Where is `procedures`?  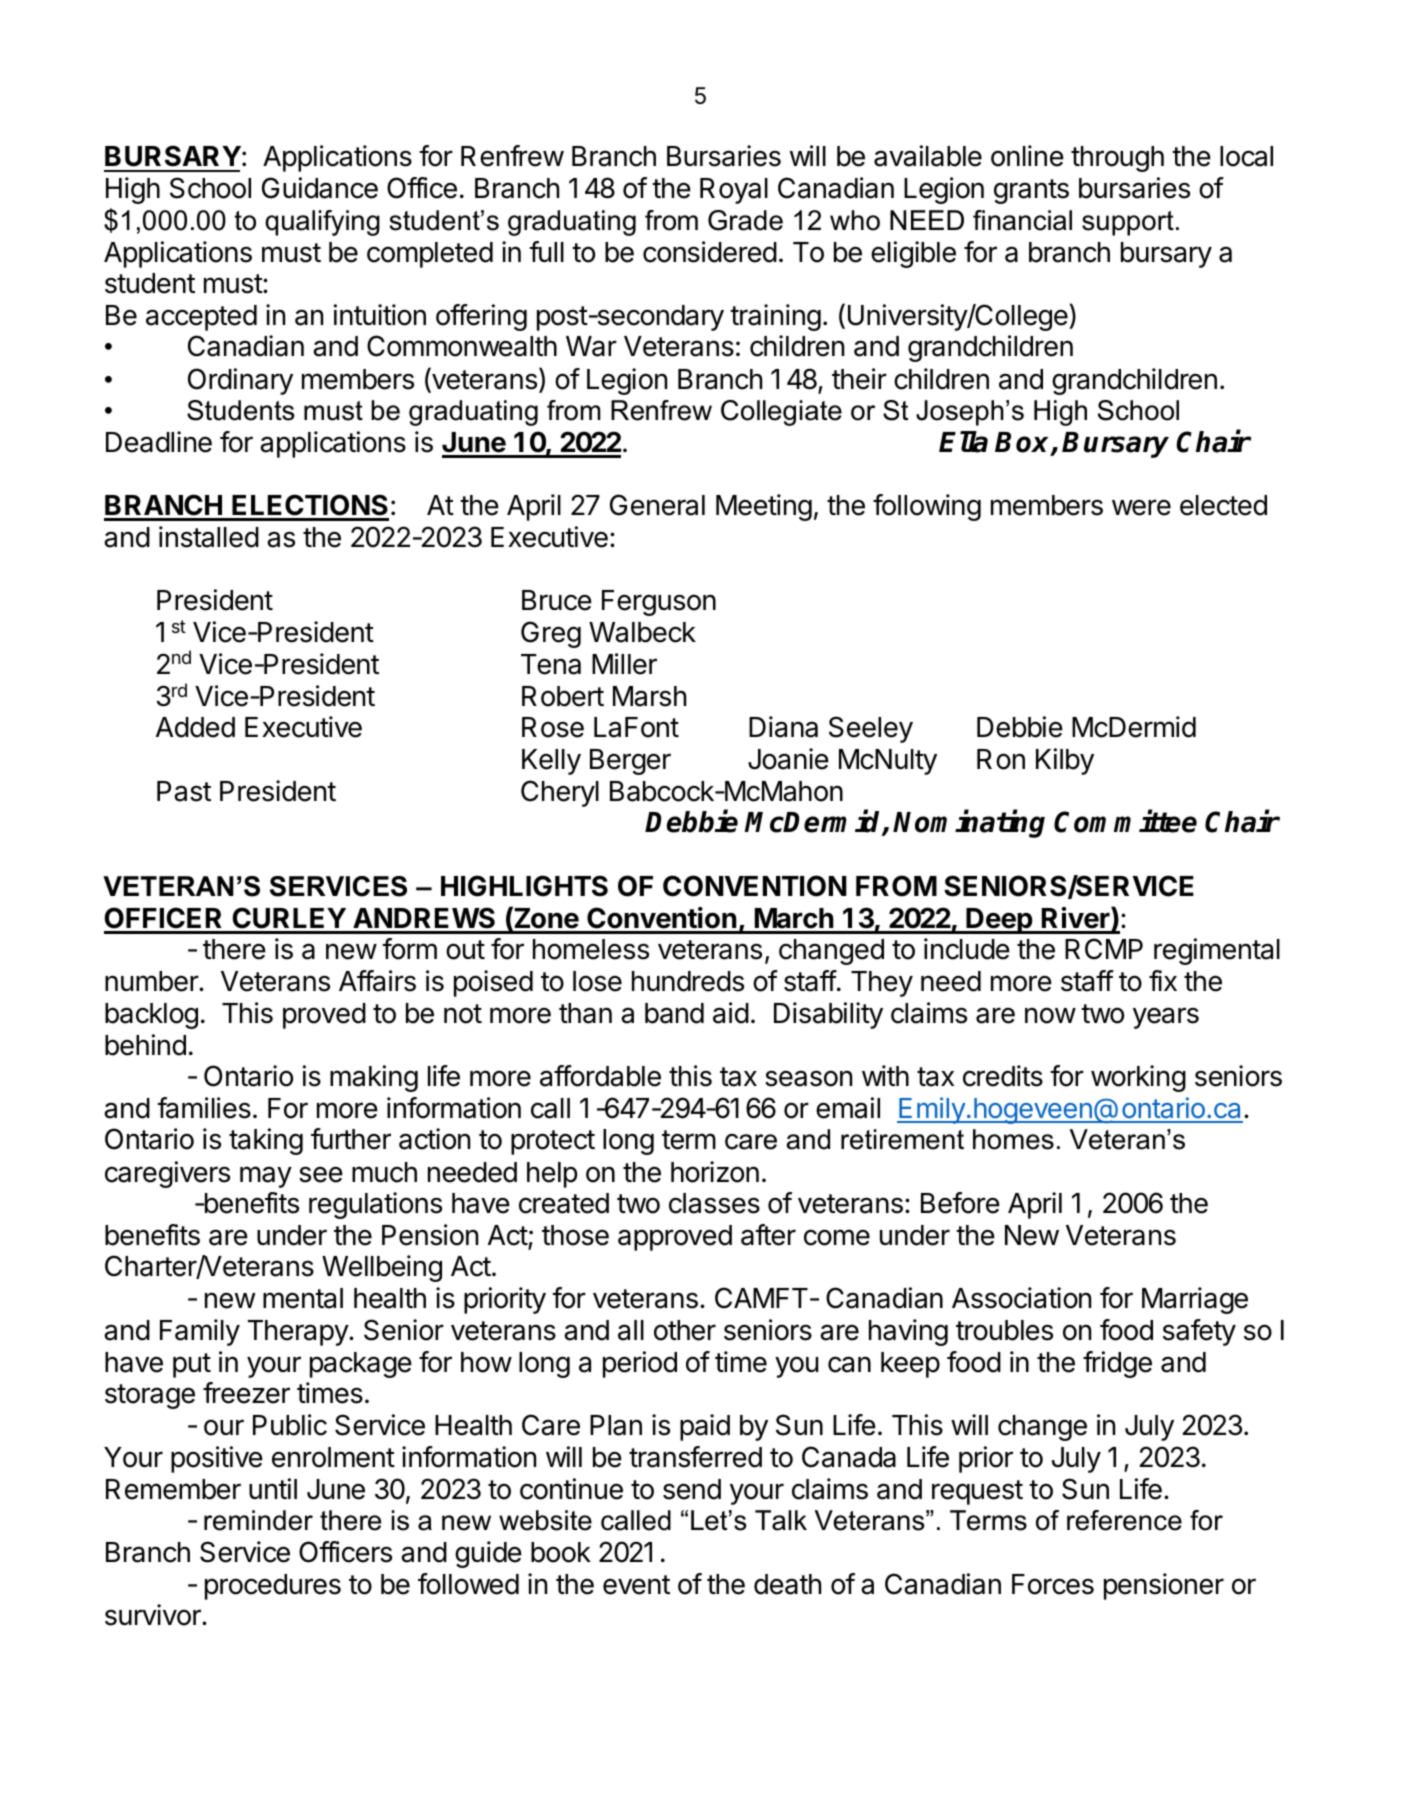
procedures is located at coordinates (273, 1587).
